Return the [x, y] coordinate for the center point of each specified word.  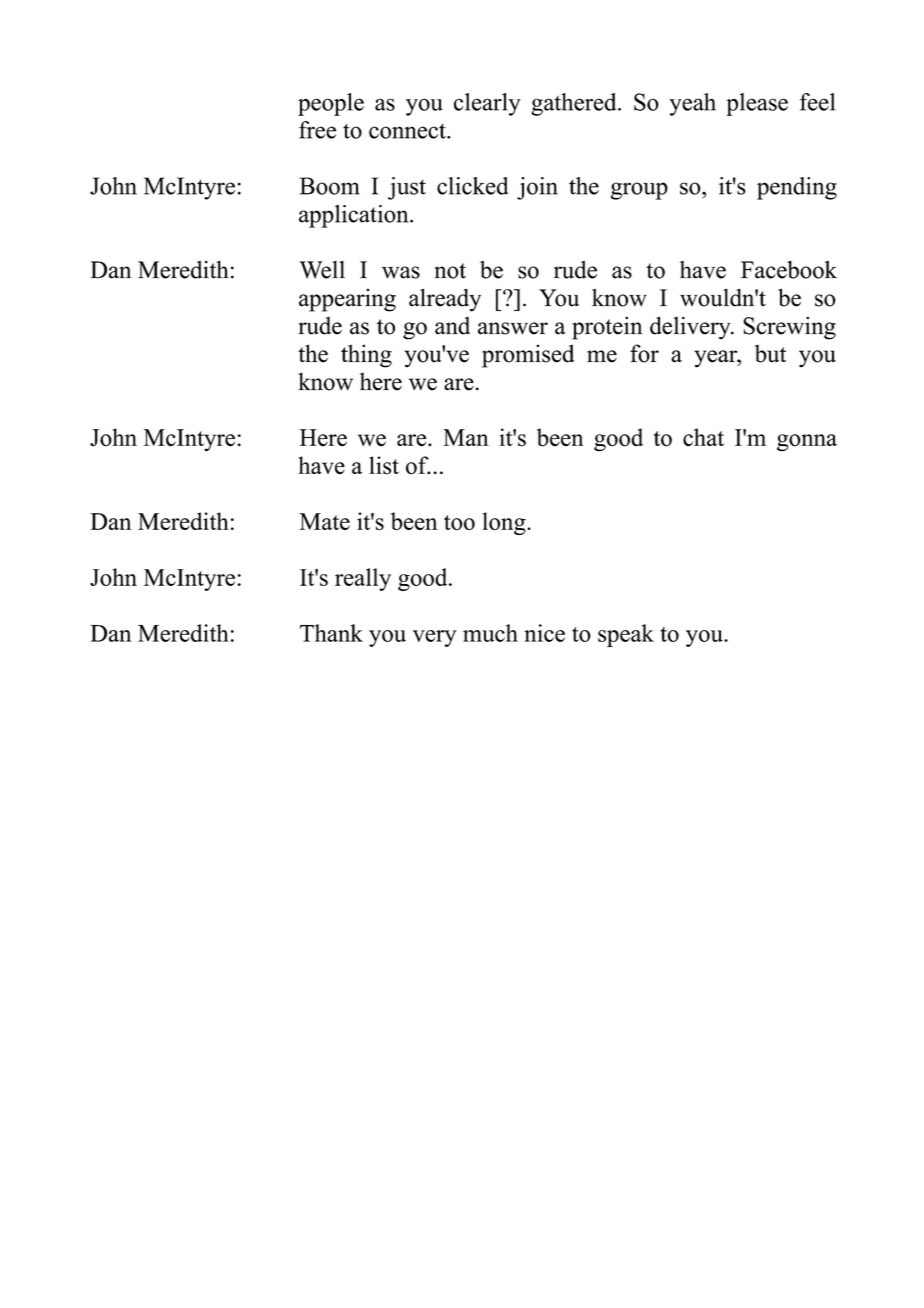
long [505, 523]
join [537, 188]
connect [408, 131]
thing [366, 356]
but [770, 354]
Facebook [789, 270]
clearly [487, 104]
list [384, 465]
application [355, 216]
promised [528, 356]
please [757, 104]
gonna [807, 443]
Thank [331, 633]
